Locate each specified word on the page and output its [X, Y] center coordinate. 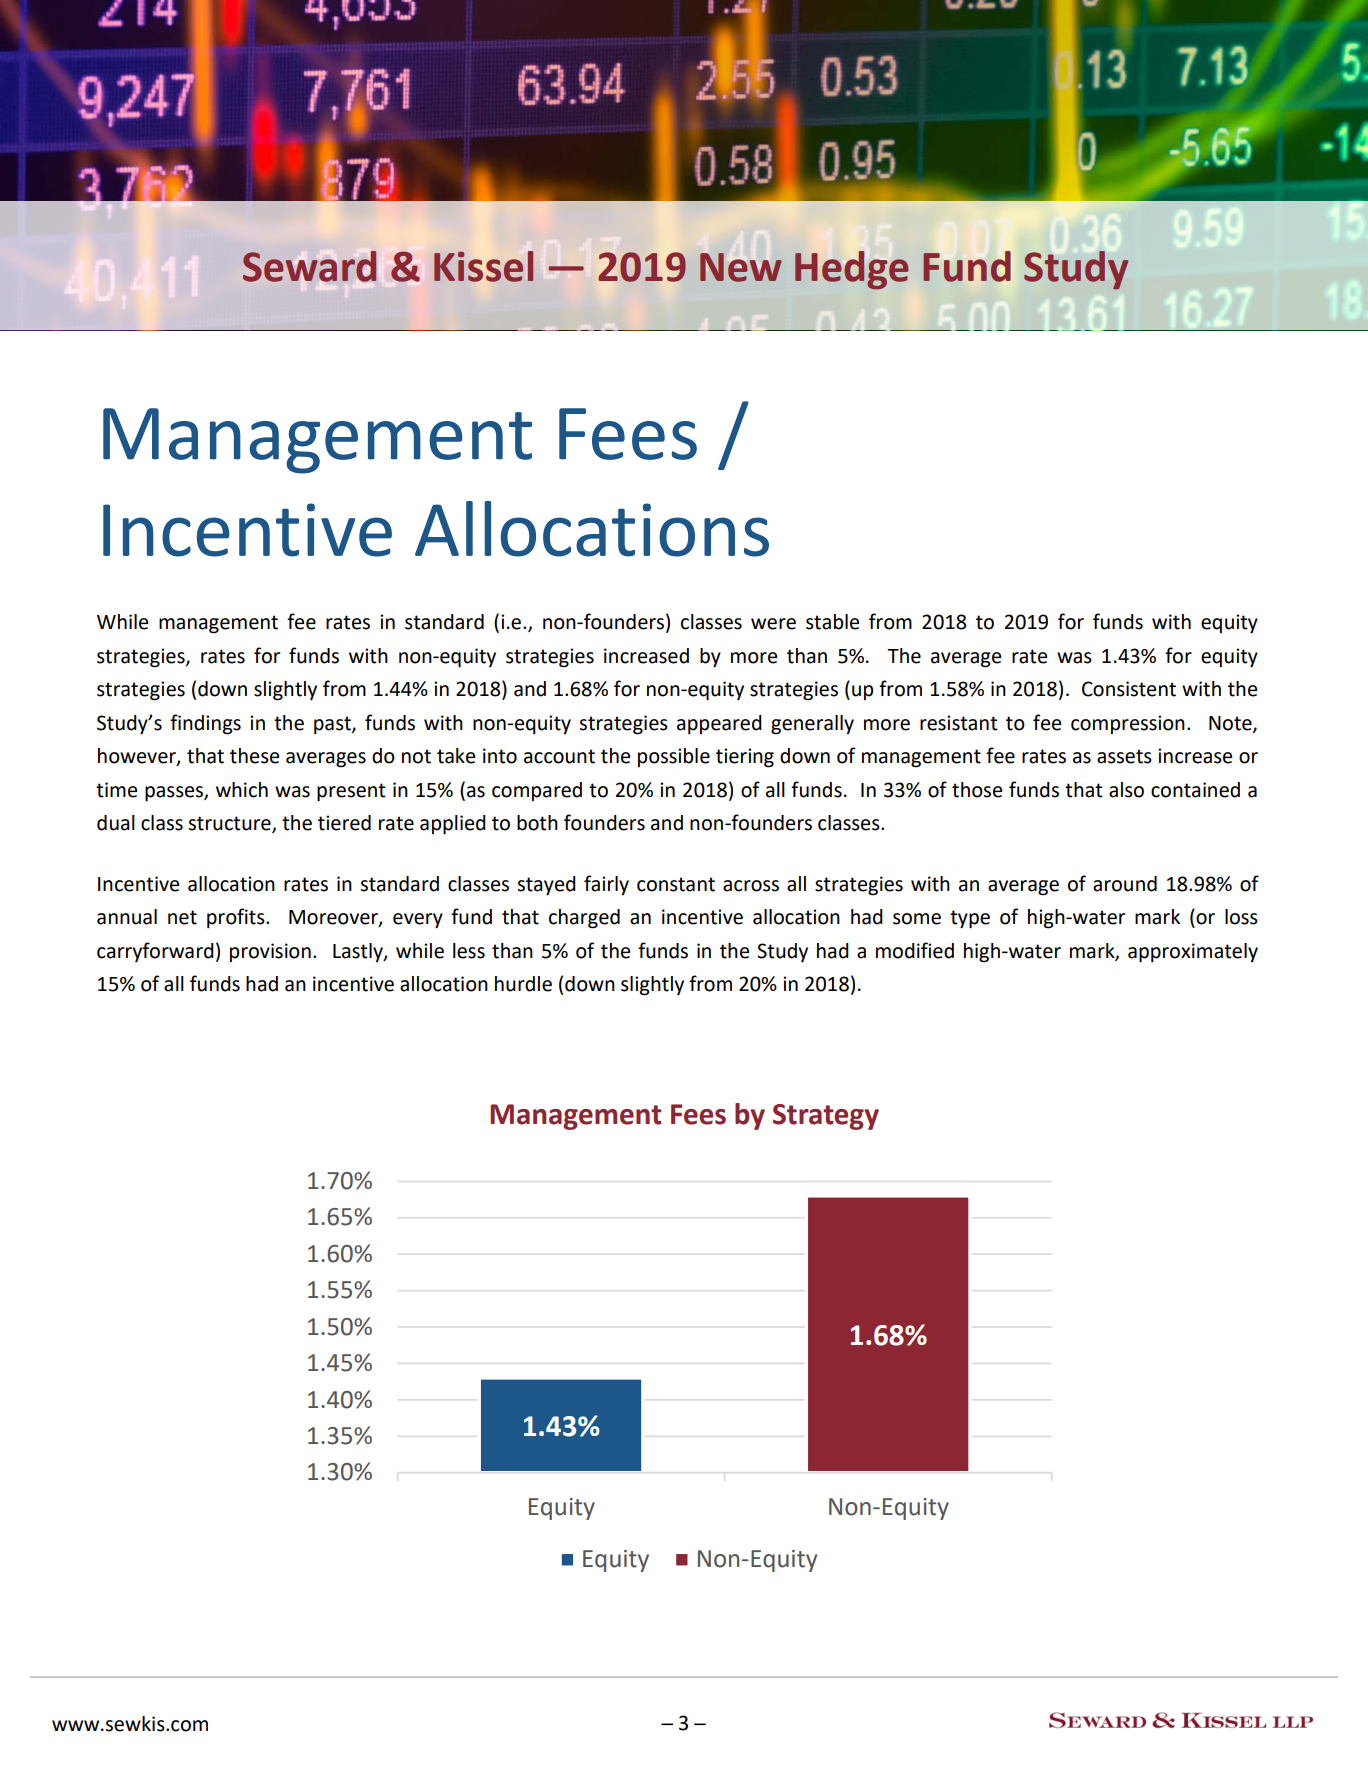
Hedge [851, 270]
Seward [309, 266]
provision [270, 952]
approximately [1193, 953]
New [740, 267]
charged [584, 919]
